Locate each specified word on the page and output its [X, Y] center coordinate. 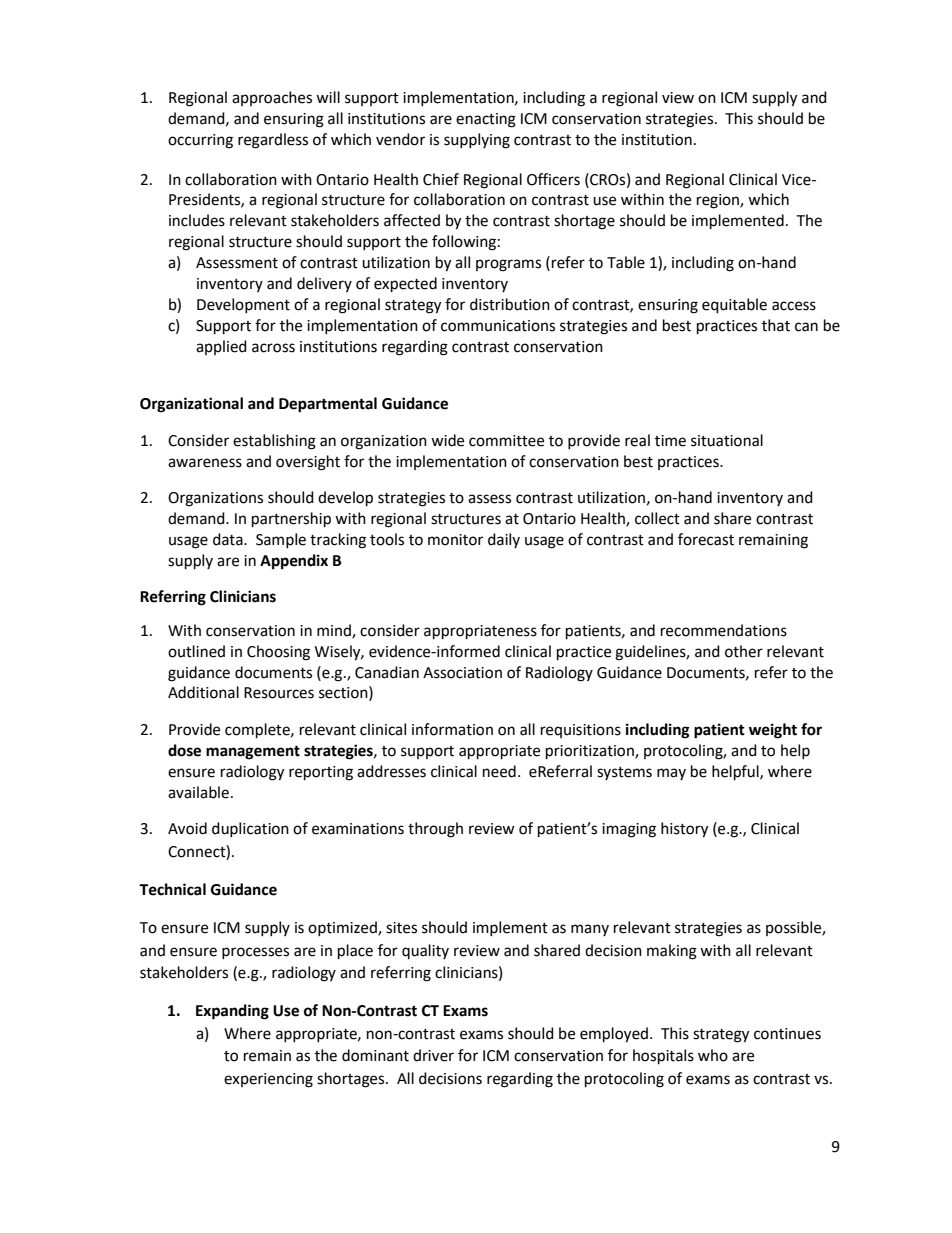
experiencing [268, 1080]
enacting [486, 120]
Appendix [294, 562]
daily [504, 540]
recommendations [724, 630]
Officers [553, 179]
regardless [273, 141]
